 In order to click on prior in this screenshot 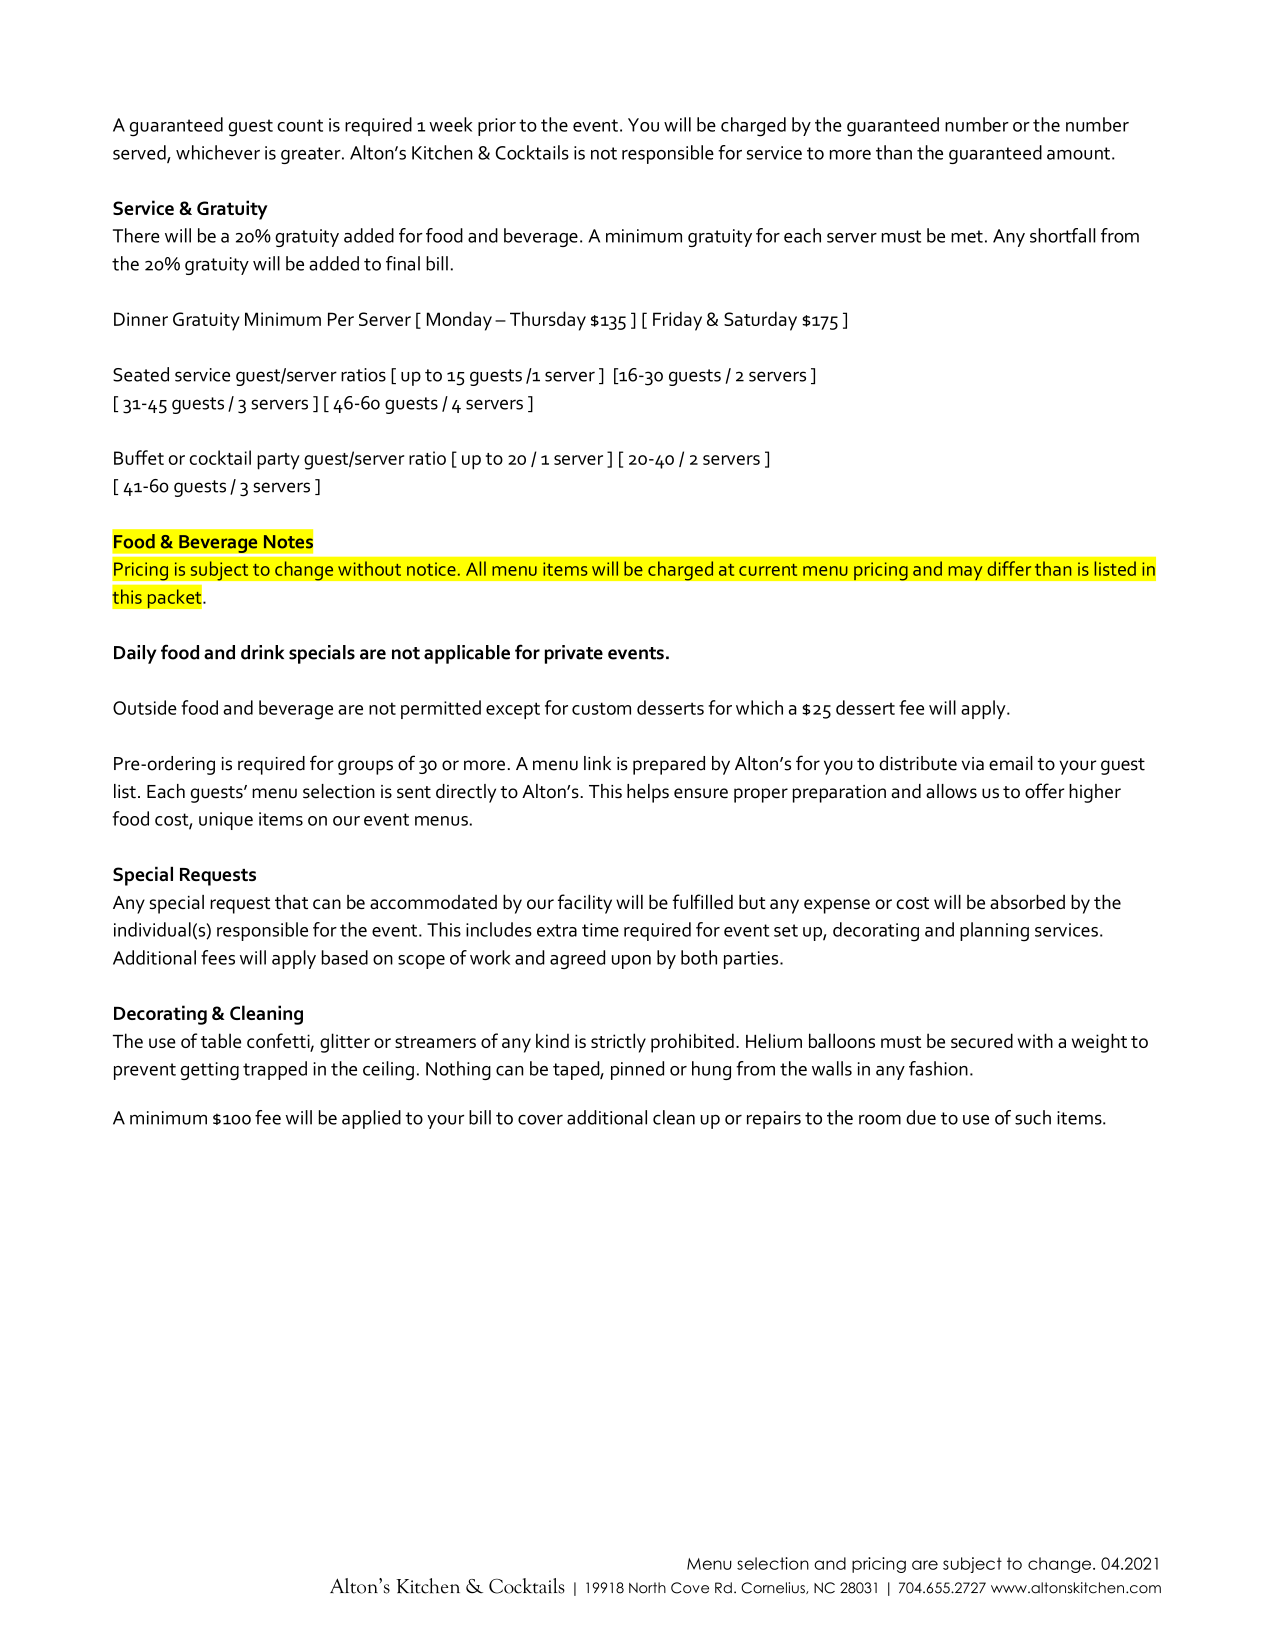, I will do `click(497, 127)`.
